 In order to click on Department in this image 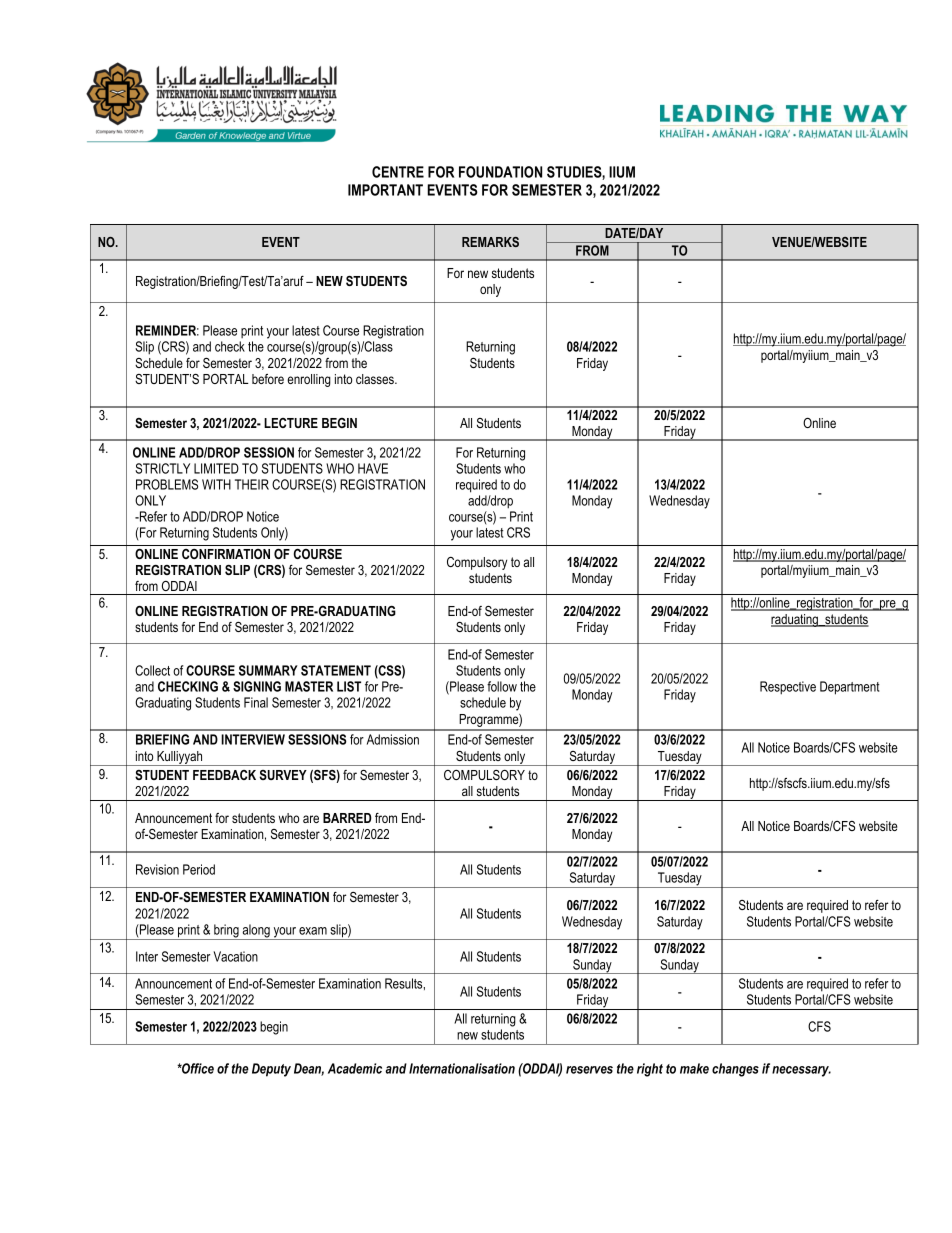, I will do `click(849, 688)`.
